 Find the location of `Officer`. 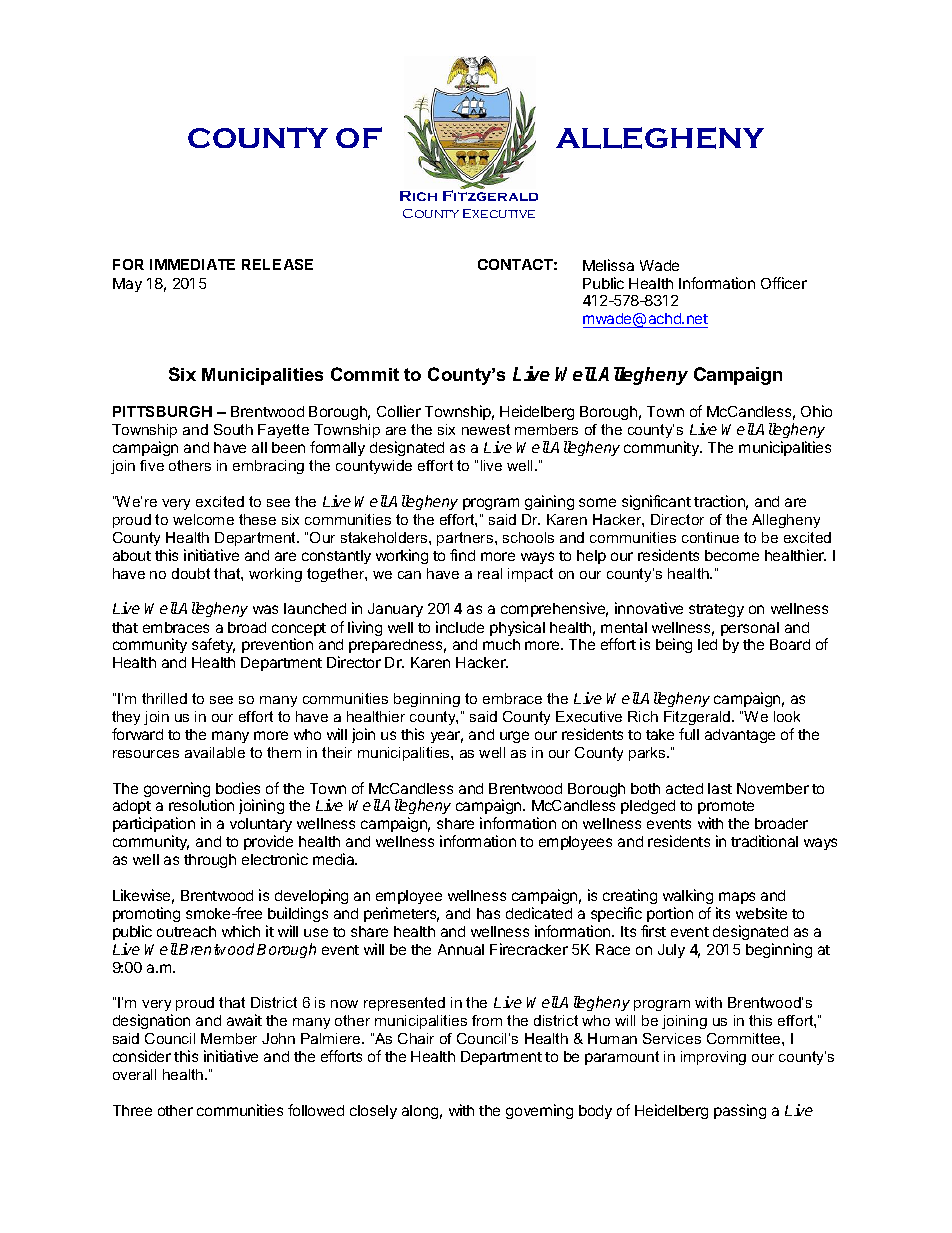

Officer is located at coordinates (784, 283).
